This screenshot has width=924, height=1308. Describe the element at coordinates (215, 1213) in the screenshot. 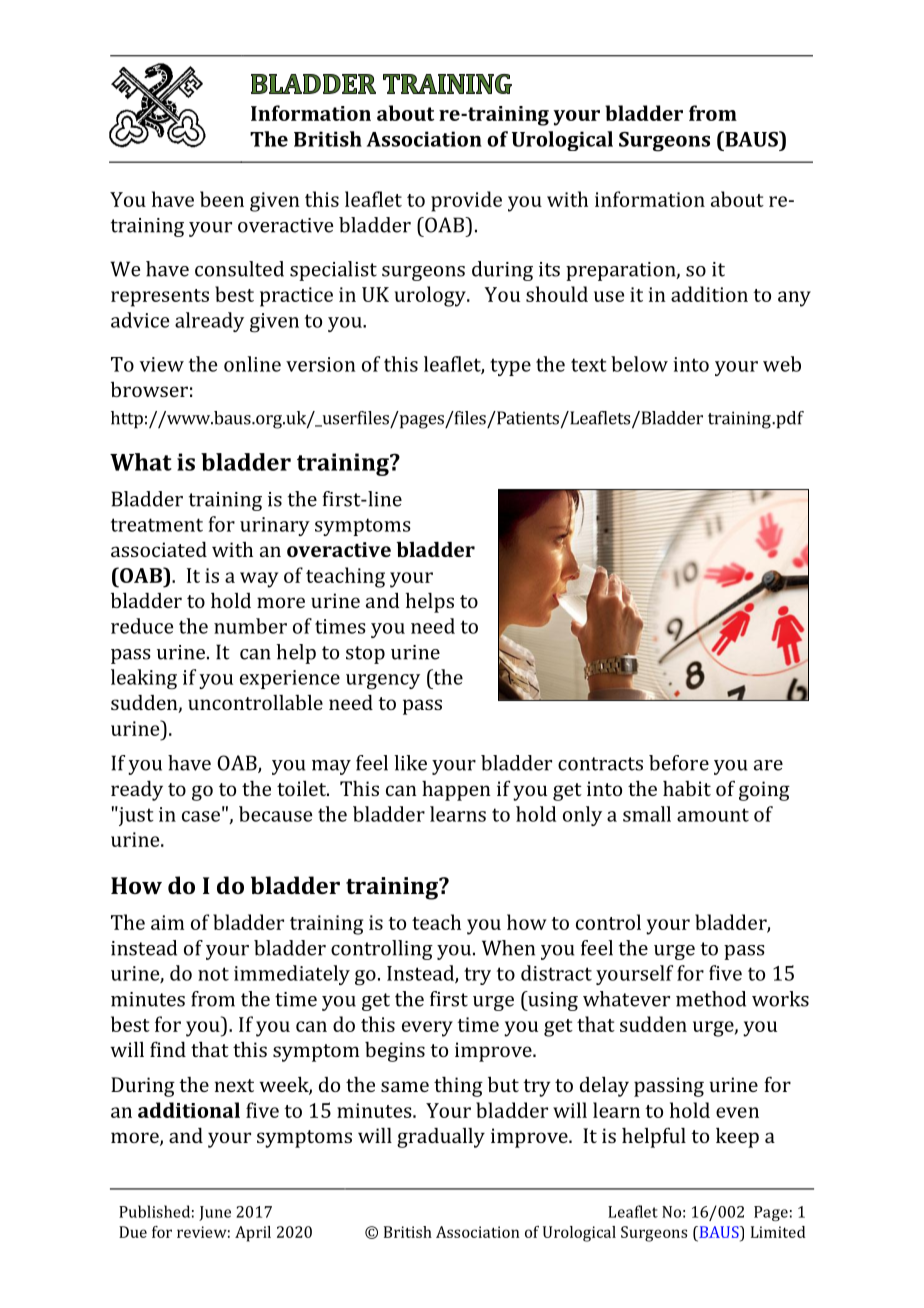

I see `June` at that location.
